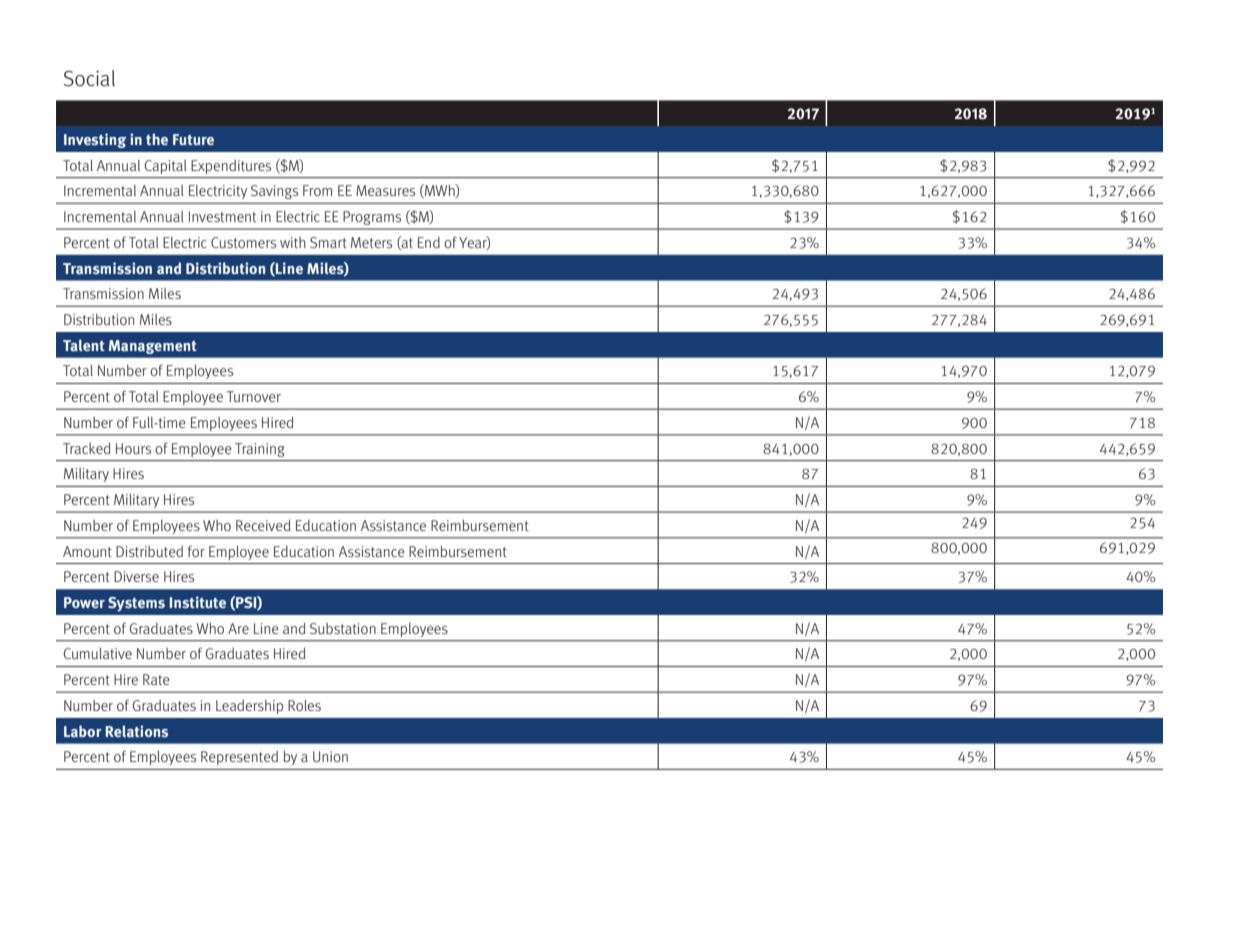  What do you see at coordinates (343, 628) in the page?
I see `Substation` at bounding box center [343, 628].
